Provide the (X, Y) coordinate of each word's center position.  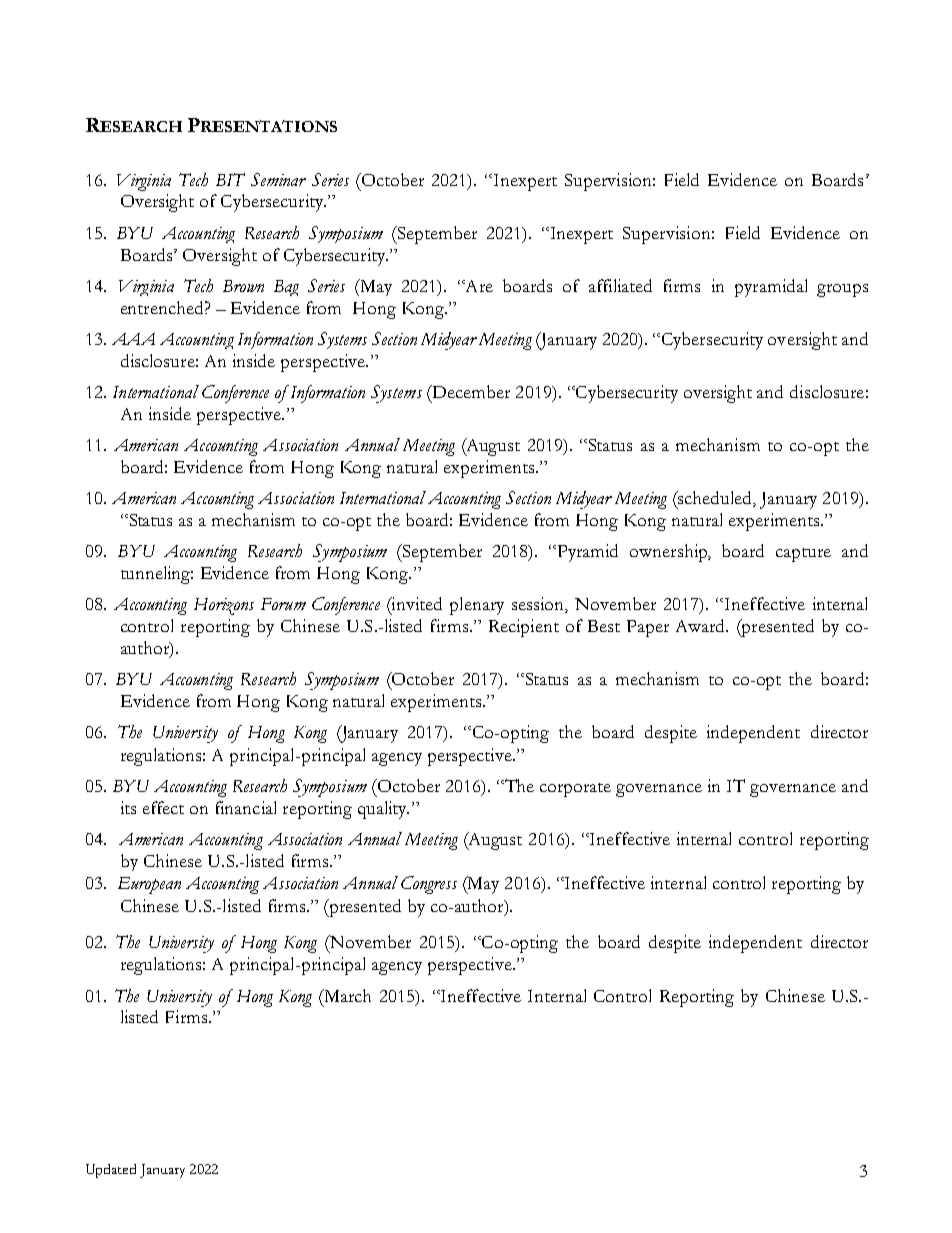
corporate (575, 790)
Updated (111, 1171)
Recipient (524, 628)
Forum (283, 604)
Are (478, 286)
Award (702, 625)
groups (842, 290)
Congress (429, 885)
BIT (230, 179)
